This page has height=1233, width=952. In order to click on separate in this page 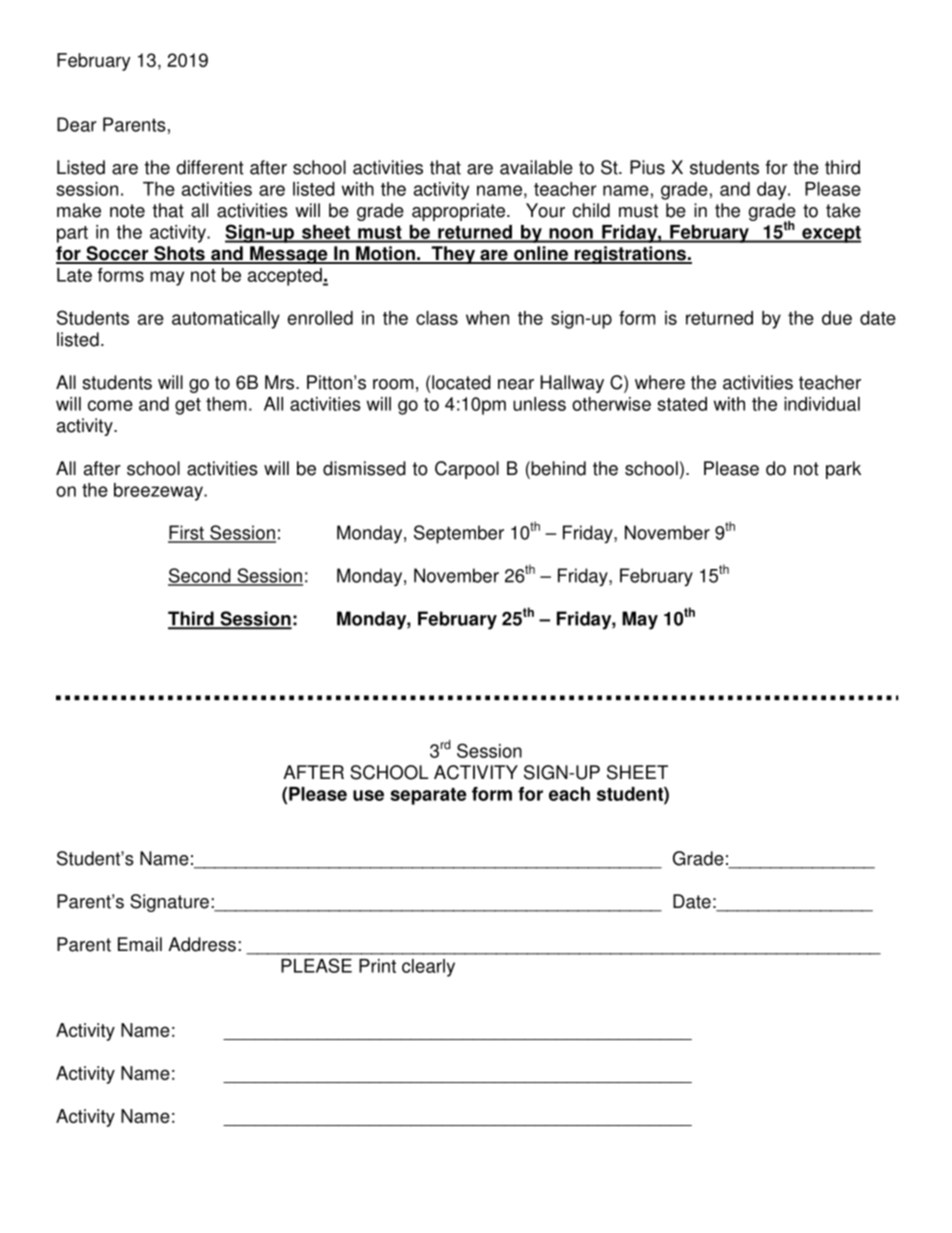, I will do `click(428, 796)`.
